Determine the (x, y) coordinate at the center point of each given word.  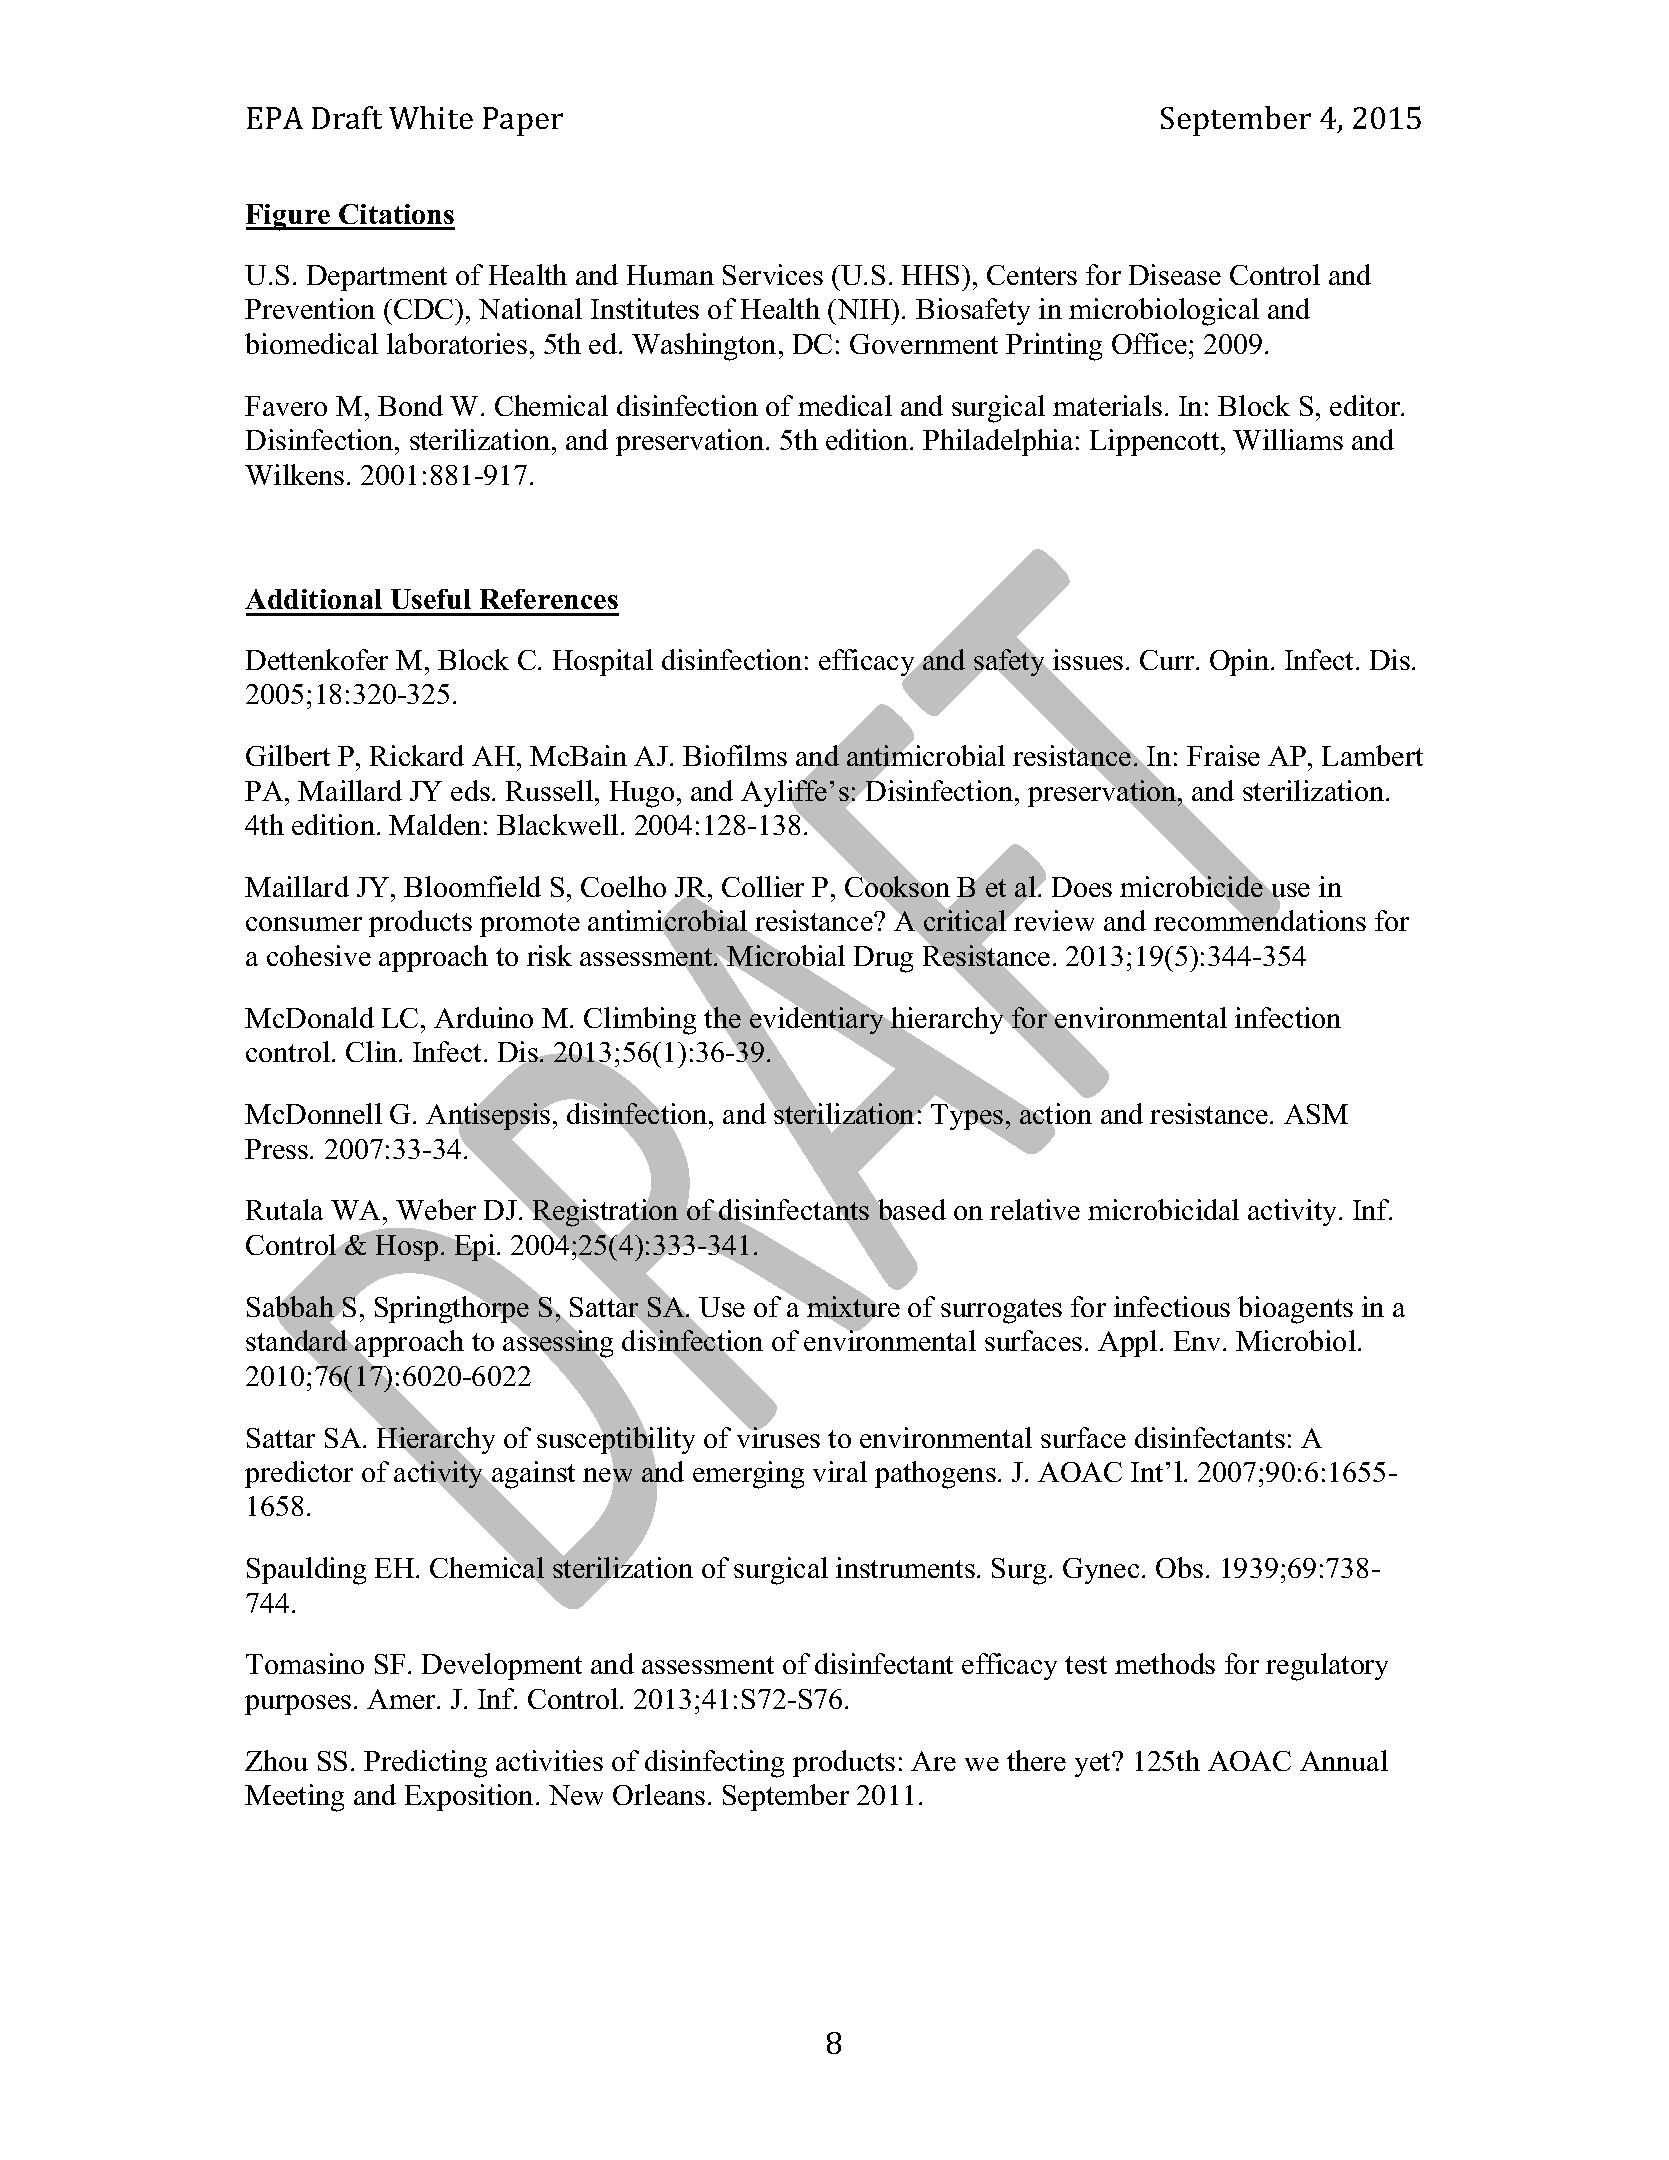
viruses (778, 1436)
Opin (1241, 662)
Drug (883, 959)
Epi (475, 1247)
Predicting (425, 1764)
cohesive (319, 955)
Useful (431, 599)
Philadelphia (998, 442)
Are (933, 1761)
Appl (1127, 1343)
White (431, 117)
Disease (1175, 274)
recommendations (1260, 920)
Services (773, 274)
